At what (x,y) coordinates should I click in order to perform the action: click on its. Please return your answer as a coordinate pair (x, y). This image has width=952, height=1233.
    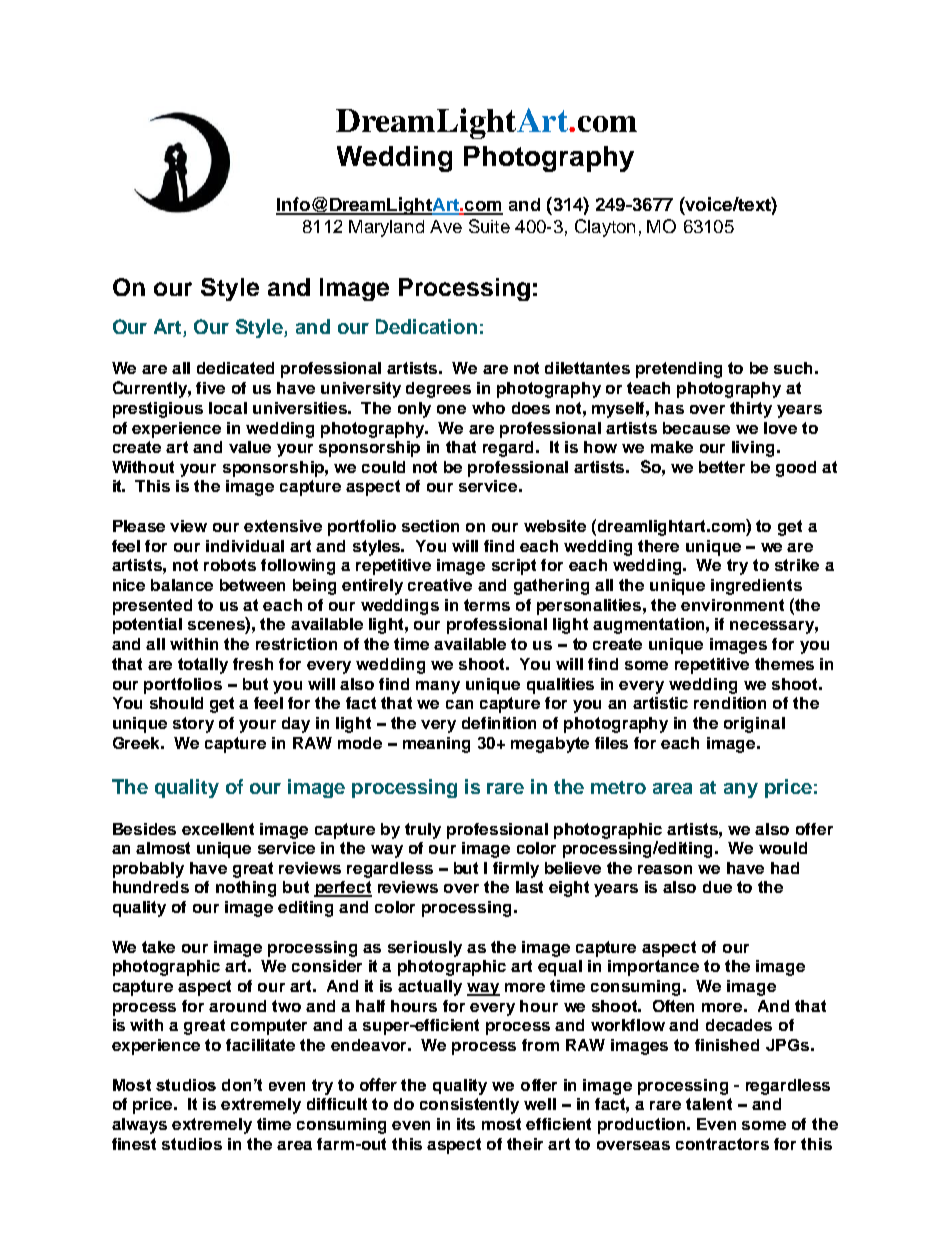
    Looking at the image, I should click on (466, 1124).
